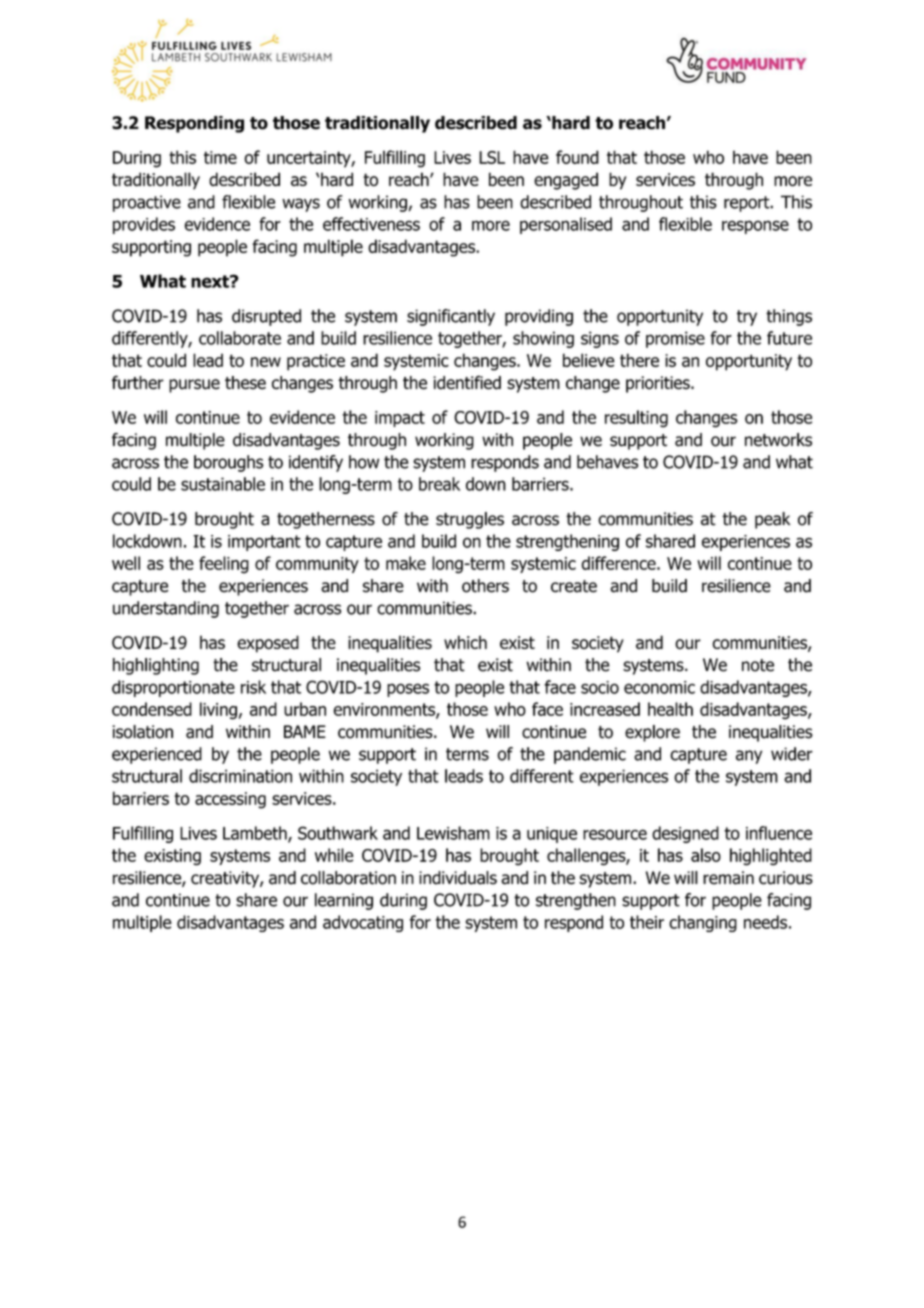 This page has width=924, height=1308. I want to click on struggles, so click(470, 520).
